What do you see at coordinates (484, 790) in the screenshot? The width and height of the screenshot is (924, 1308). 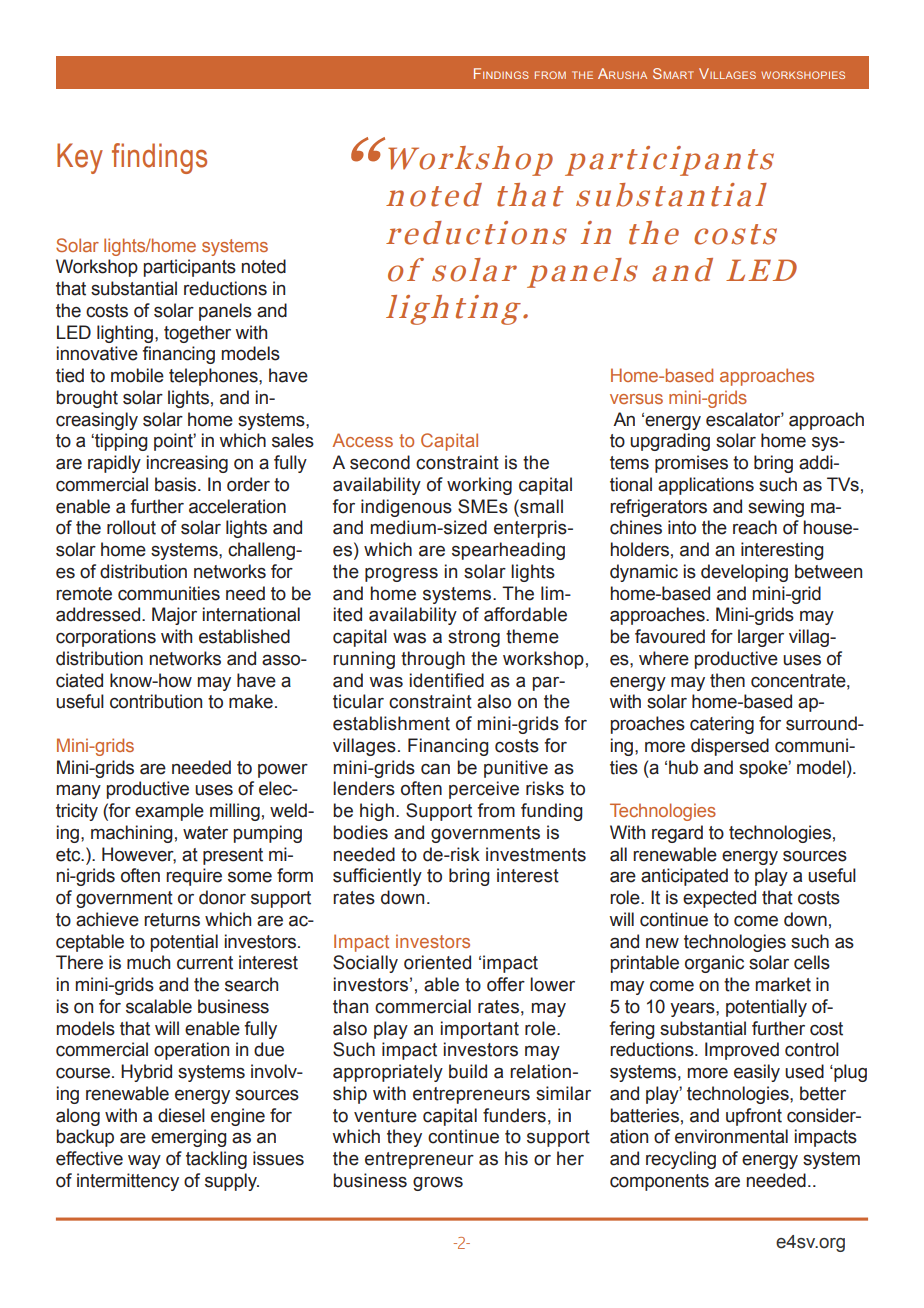 I see `perceive` at bounding box center [484, 790].
